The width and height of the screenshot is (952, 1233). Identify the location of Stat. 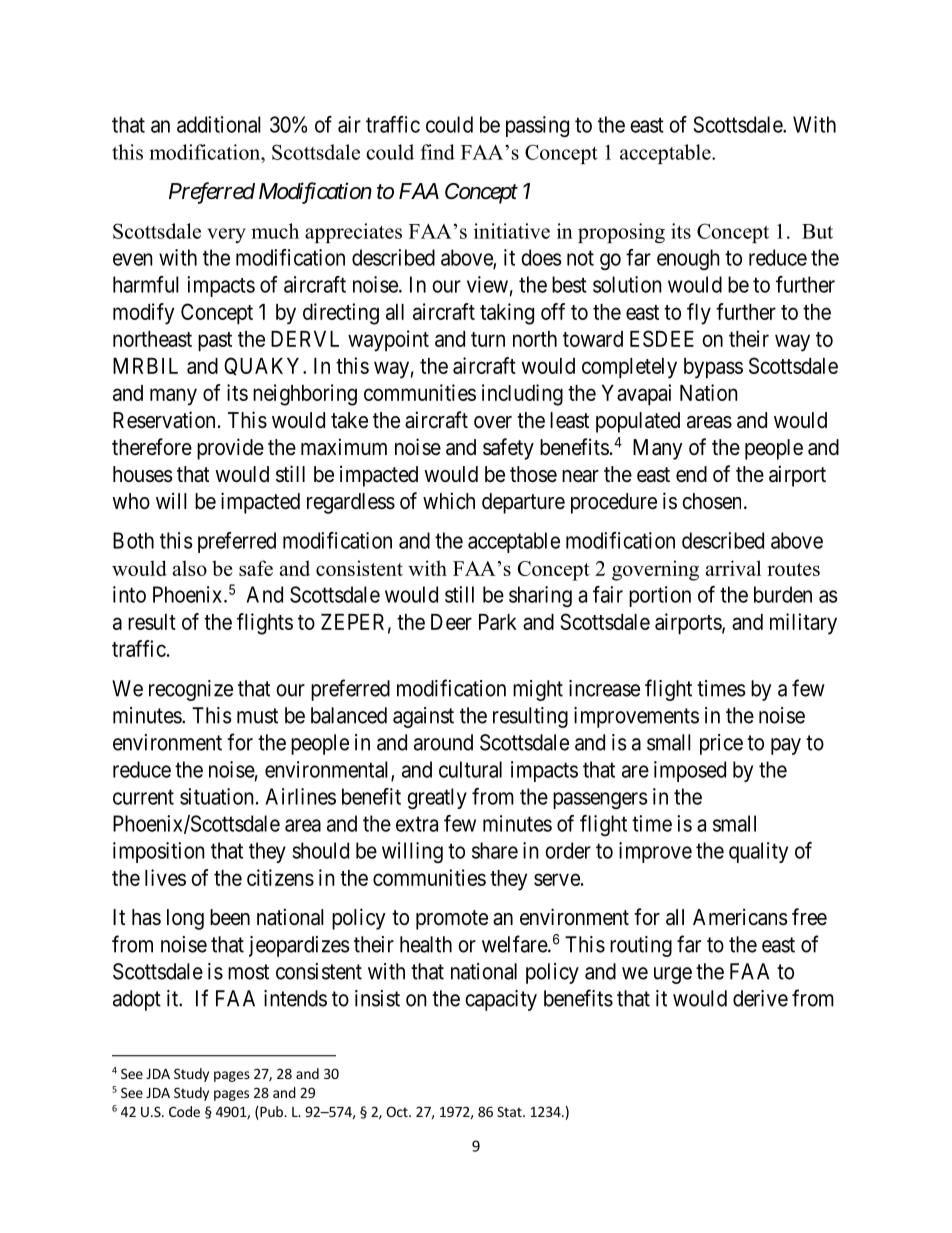
(510, 1111).
